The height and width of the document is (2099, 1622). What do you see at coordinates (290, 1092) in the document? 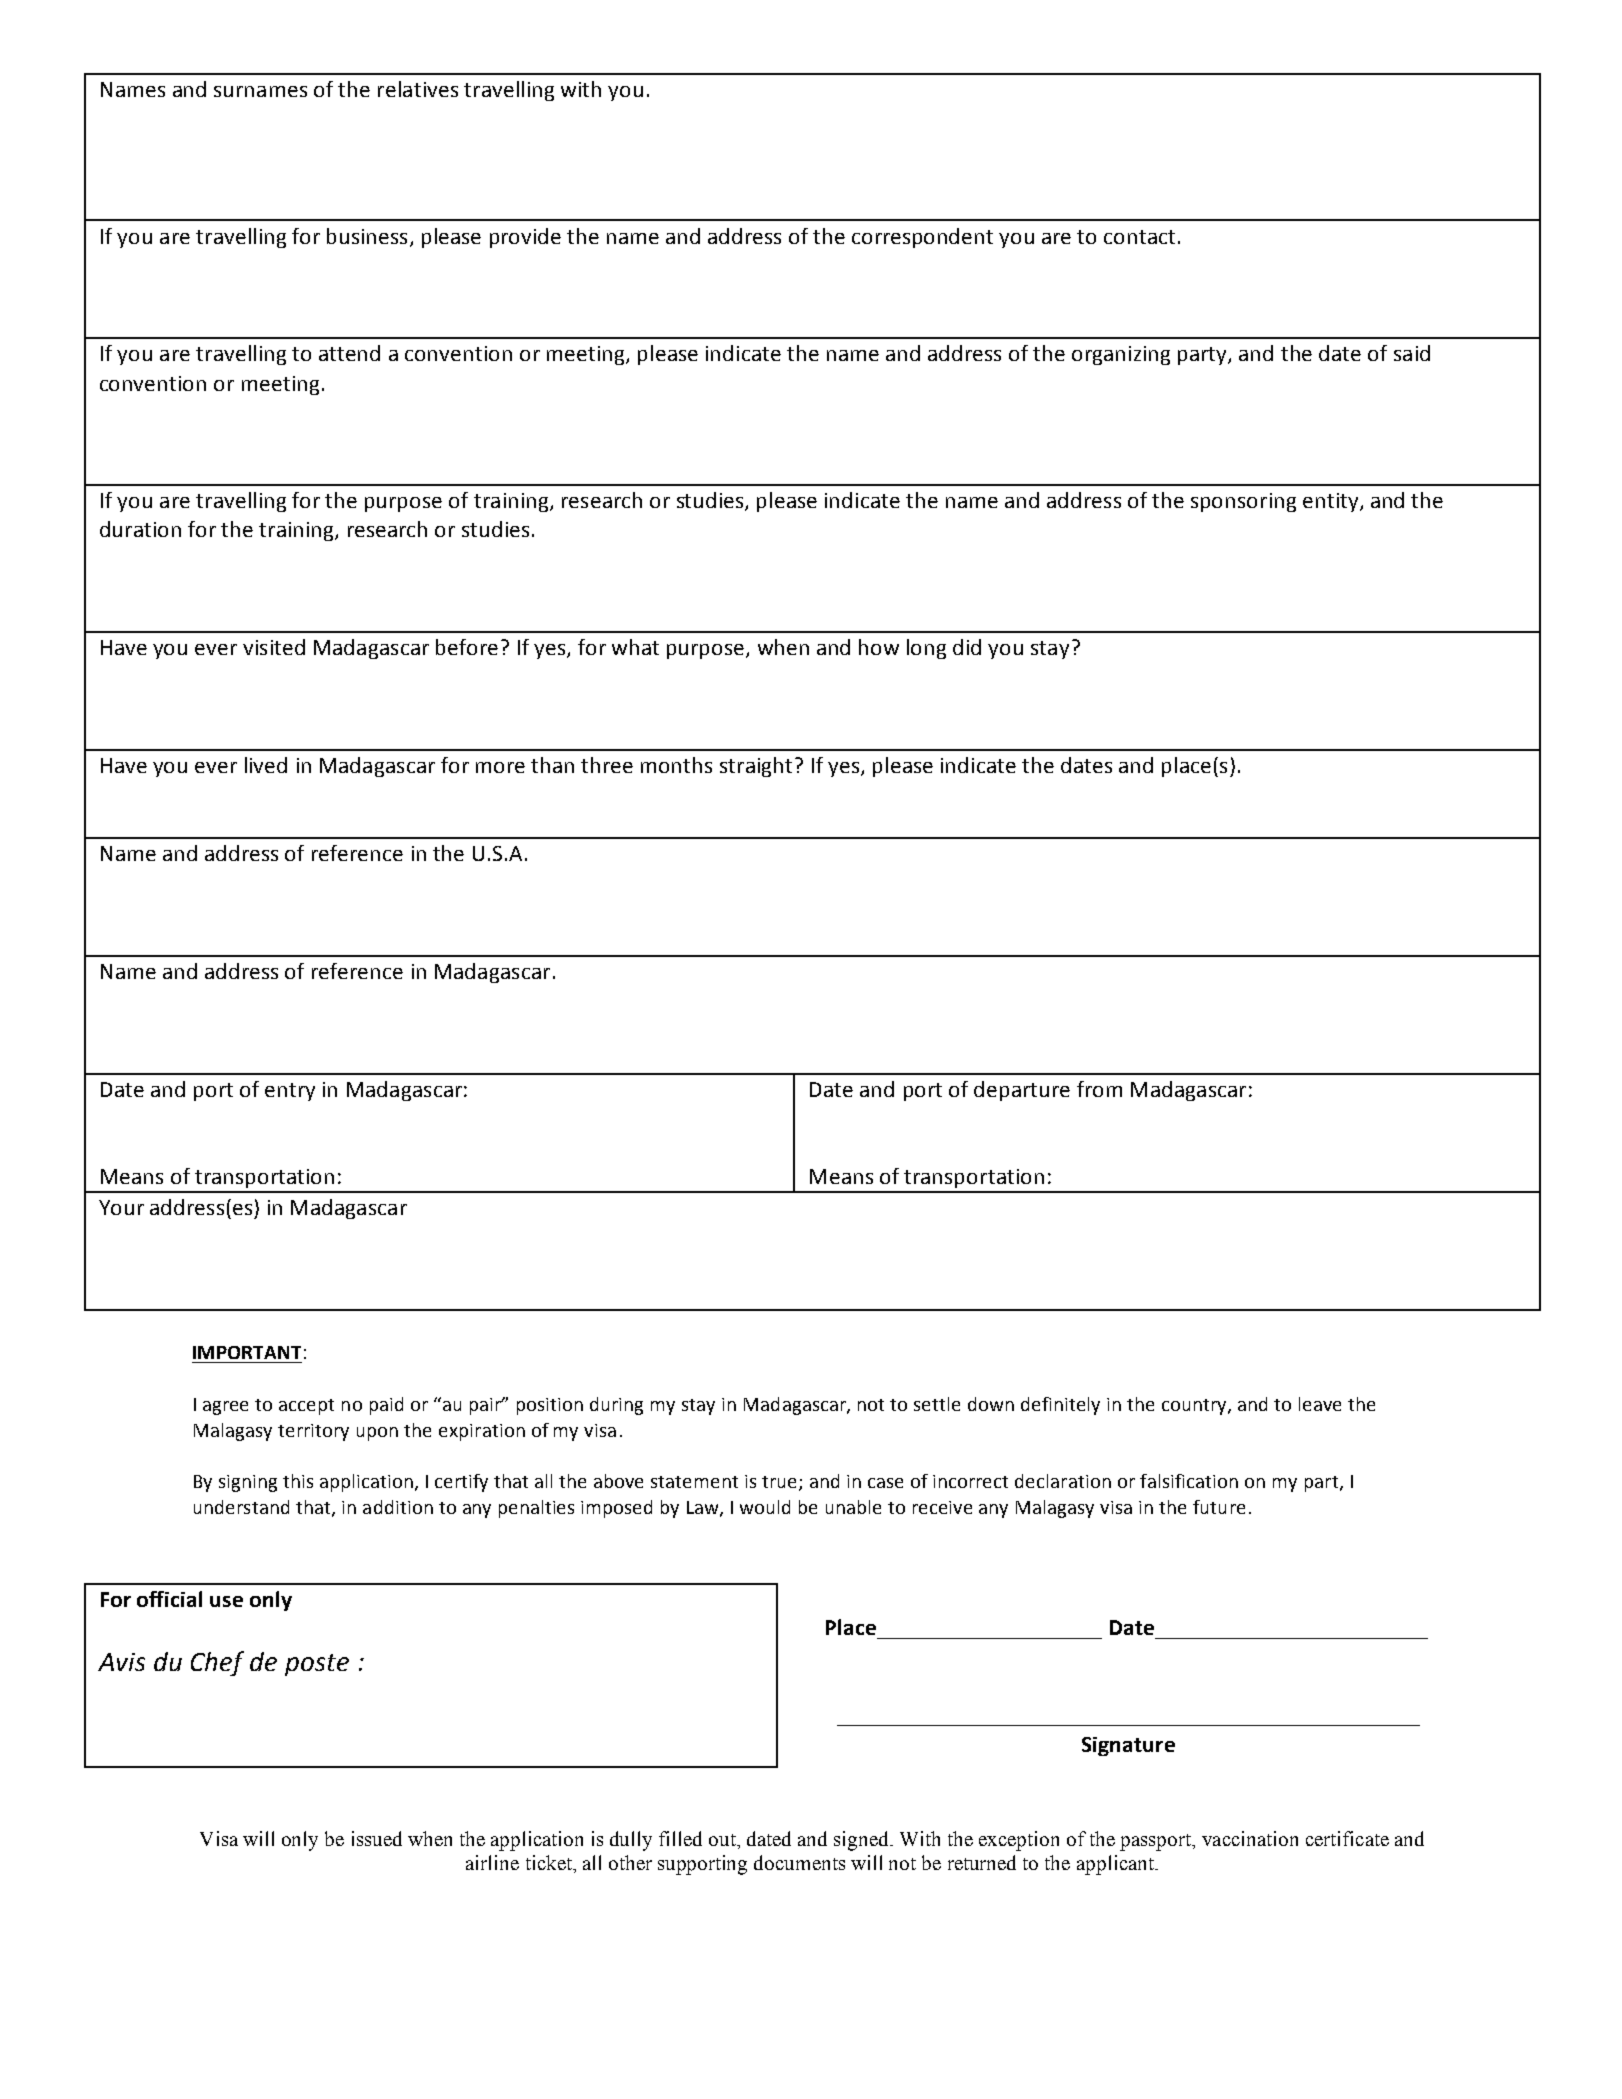
I see `entry` at bounding box center [290, 1092].
